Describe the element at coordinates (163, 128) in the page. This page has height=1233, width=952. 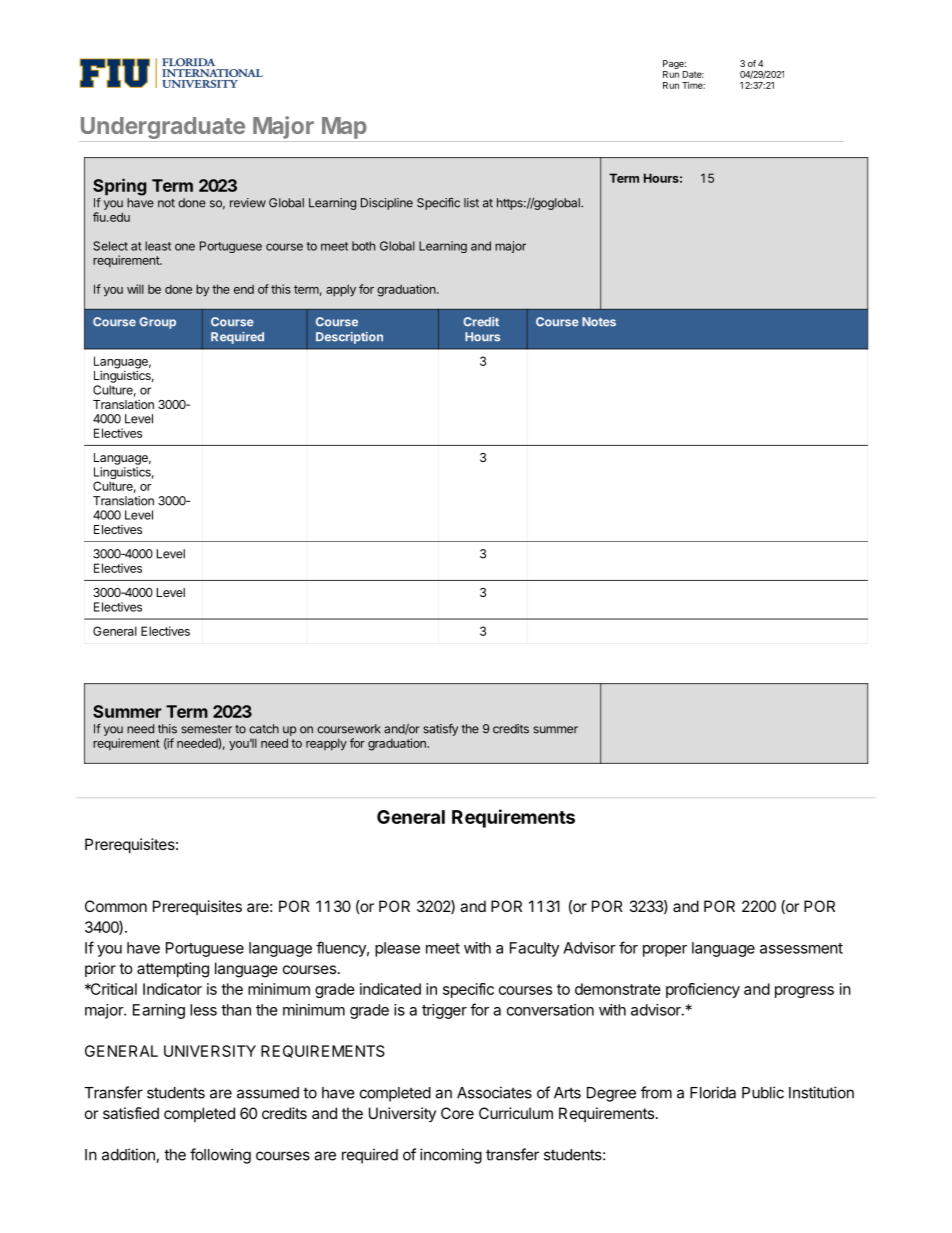
I see `Undergraduate` at that location.
